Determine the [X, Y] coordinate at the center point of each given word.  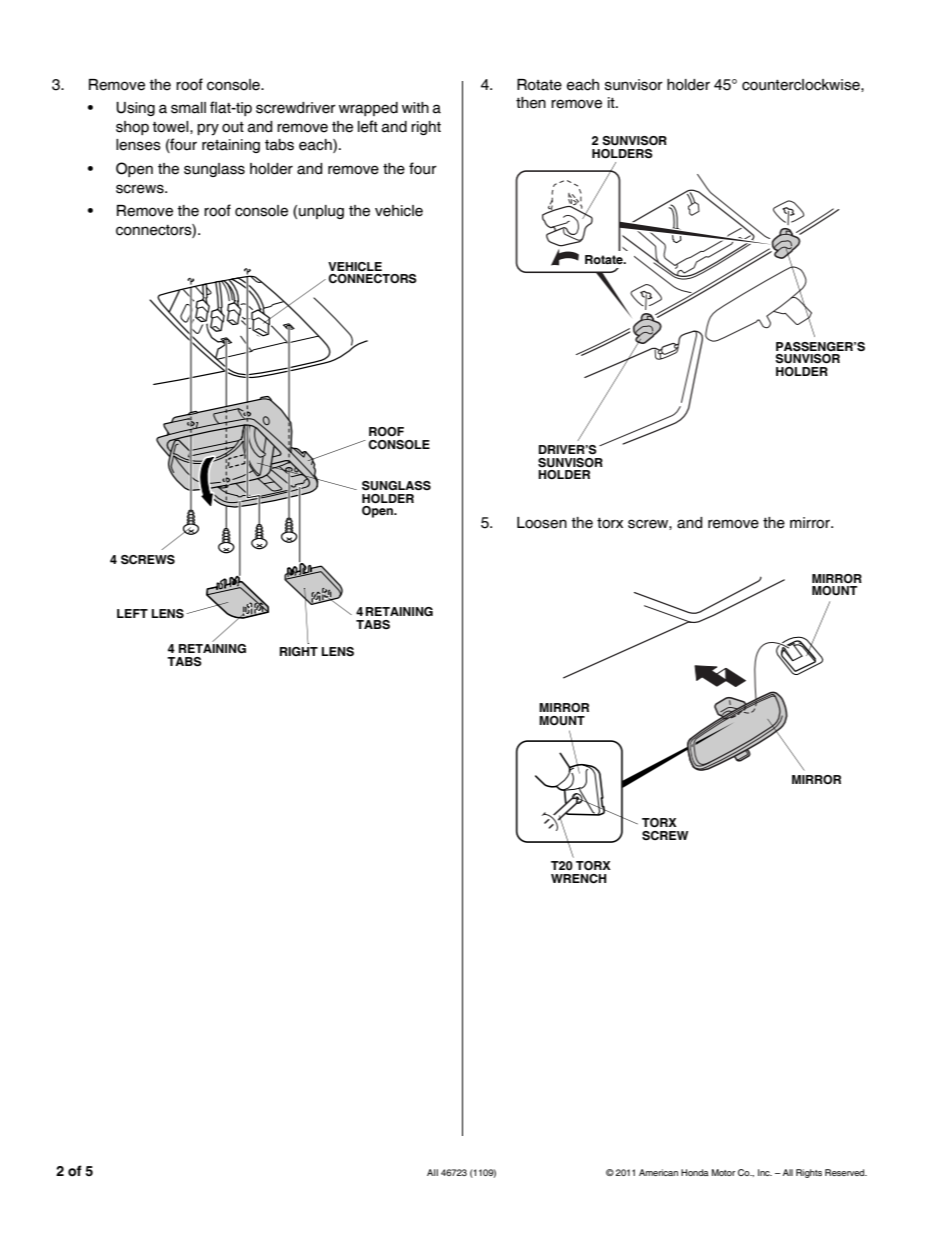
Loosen [542, 523]
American [658, 1172]
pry [208, 129]
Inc [765, 1172]
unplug [321, 212]
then [531, 103]
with [415, 107]
